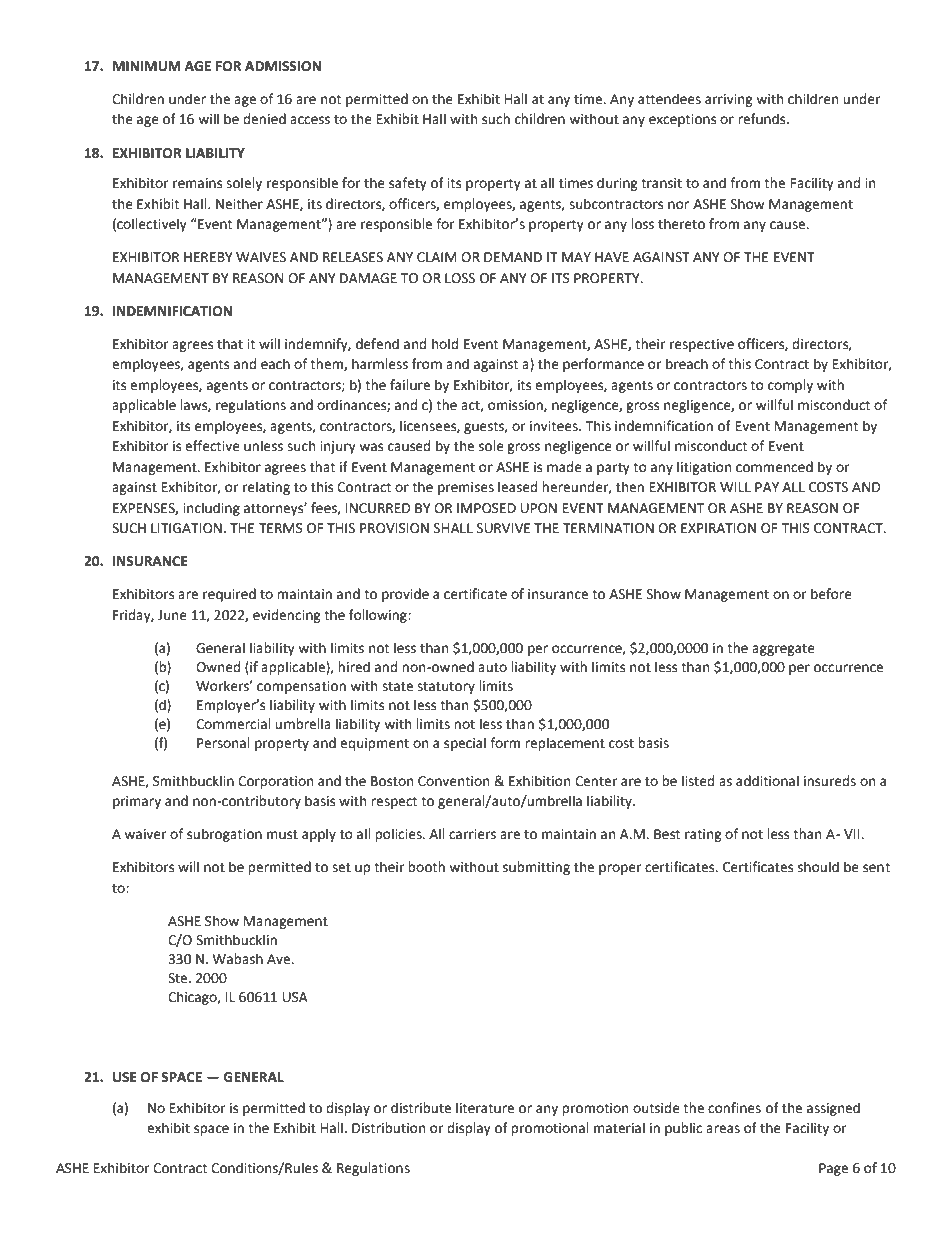 The image size is (952, 1233). I want to click on effective, so click(212, 446).
